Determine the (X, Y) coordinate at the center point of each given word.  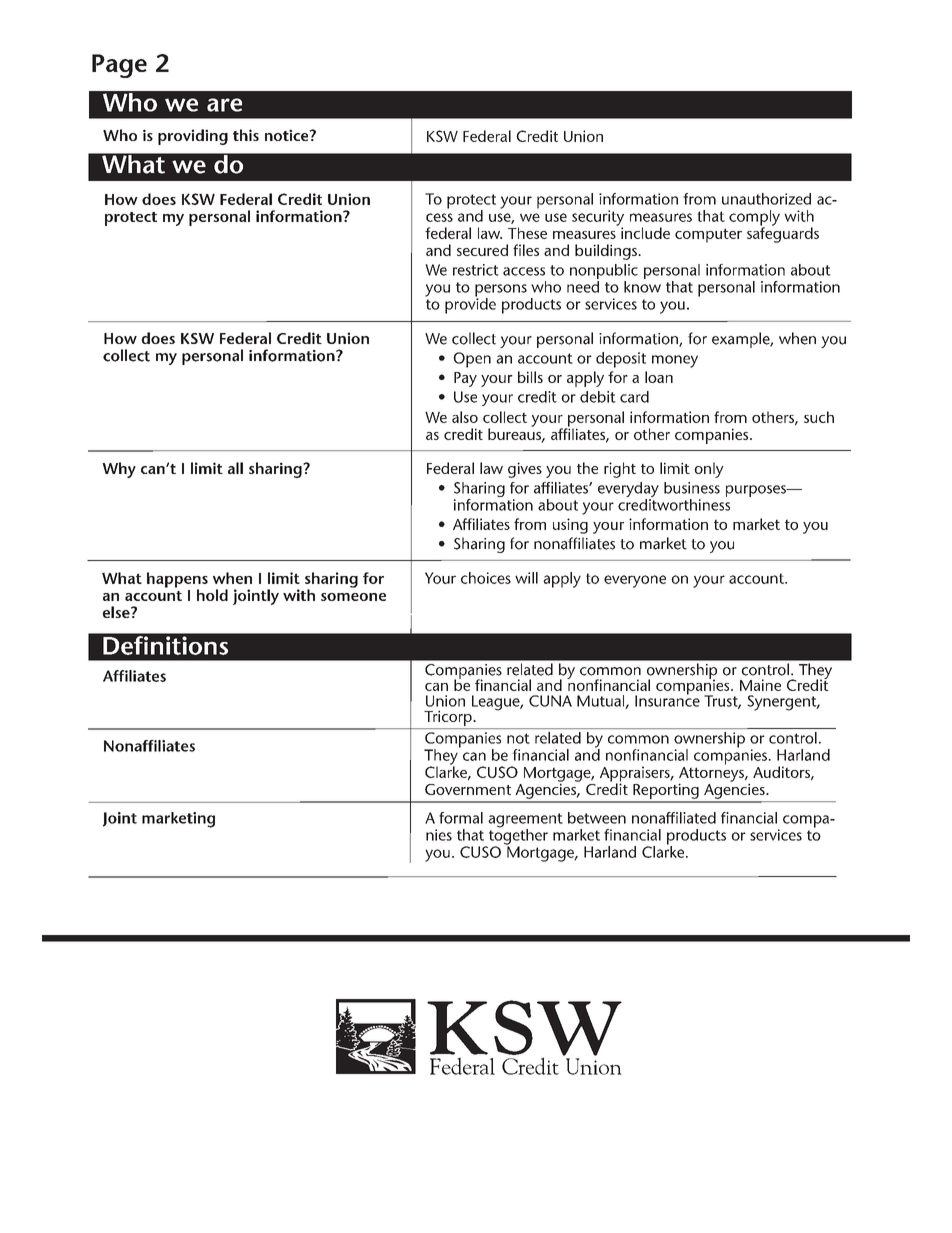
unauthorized (766, 199)
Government (468, 789)
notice (288, 135)
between (597, 818)
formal (461, 818)
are (224, 105)
